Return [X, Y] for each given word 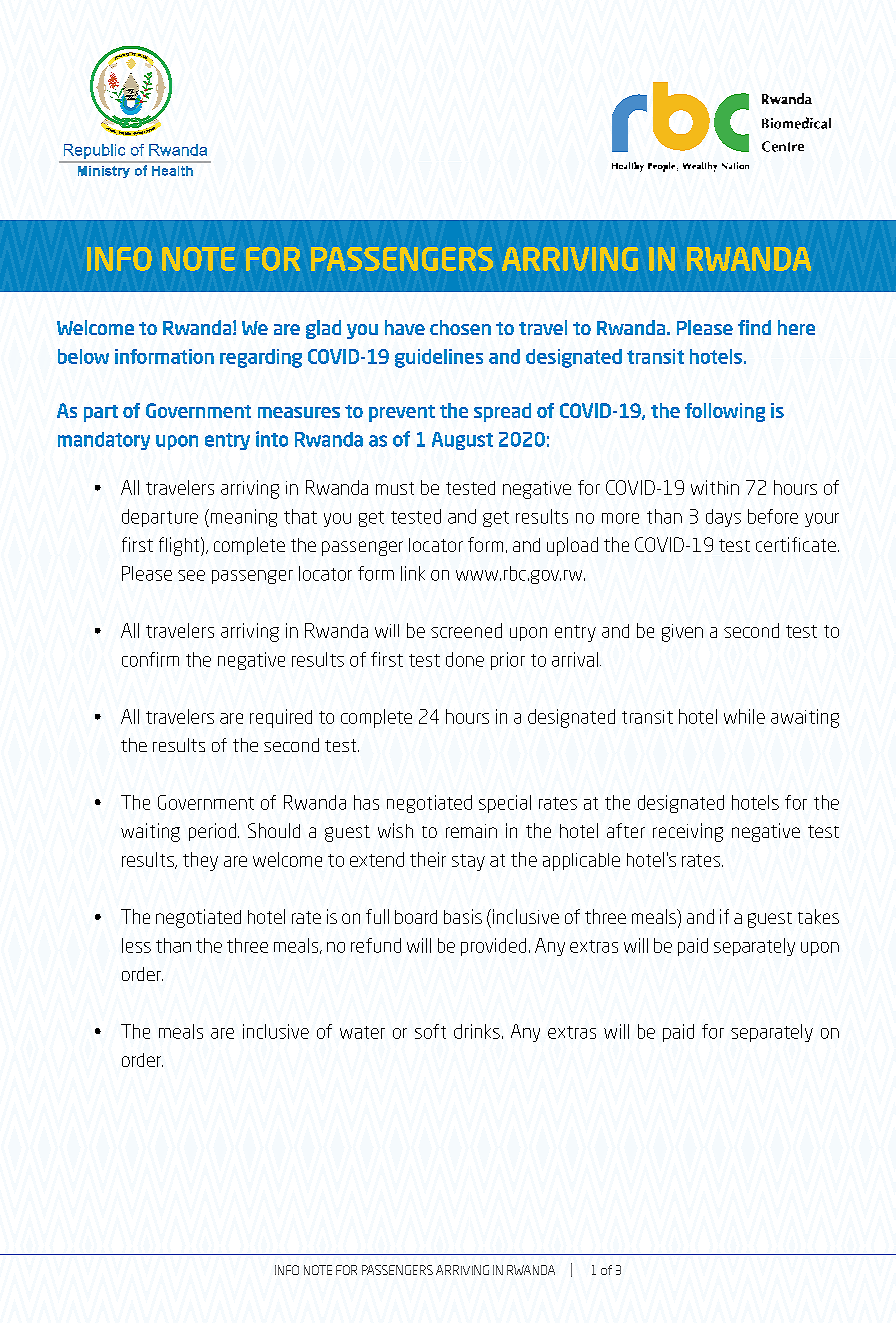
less [136, 945]
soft [430, 1031]
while [744, 716]
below [83, 356]
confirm [150, 659]
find [754, 327]
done [465, 659]
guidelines [439, 358]
